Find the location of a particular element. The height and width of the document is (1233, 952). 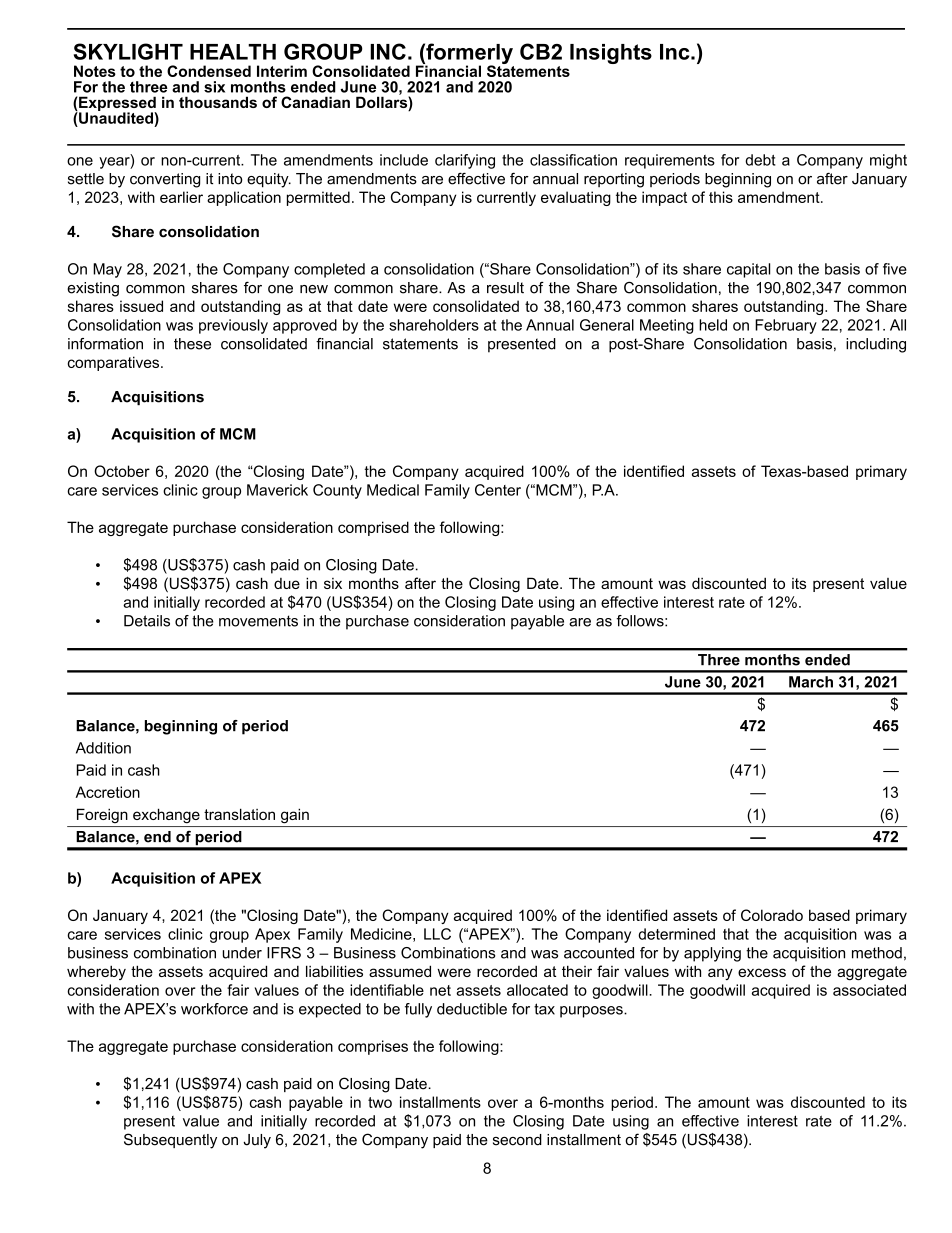

Center is located at coordinates (498, 490).
